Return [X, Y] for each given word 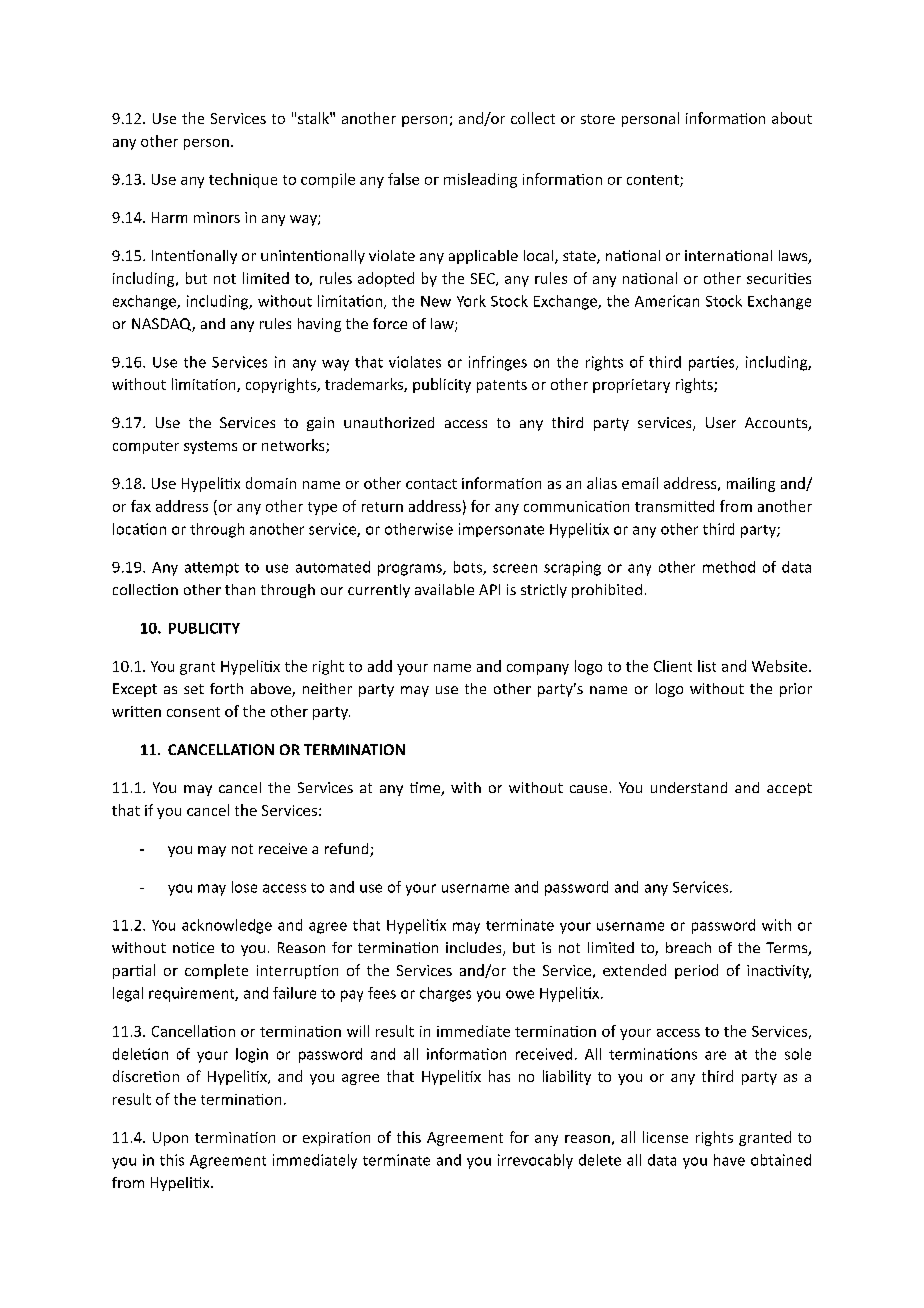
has [499, 1076]
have [729, 1160]
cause [588, 789]
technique [243, 180]
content [654, 181]
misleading [480, 180]
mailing [751, 484]
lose [244, 887]
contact [431, 484]
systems [210, 447]
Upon [170, 1139]
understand [689, 787]
